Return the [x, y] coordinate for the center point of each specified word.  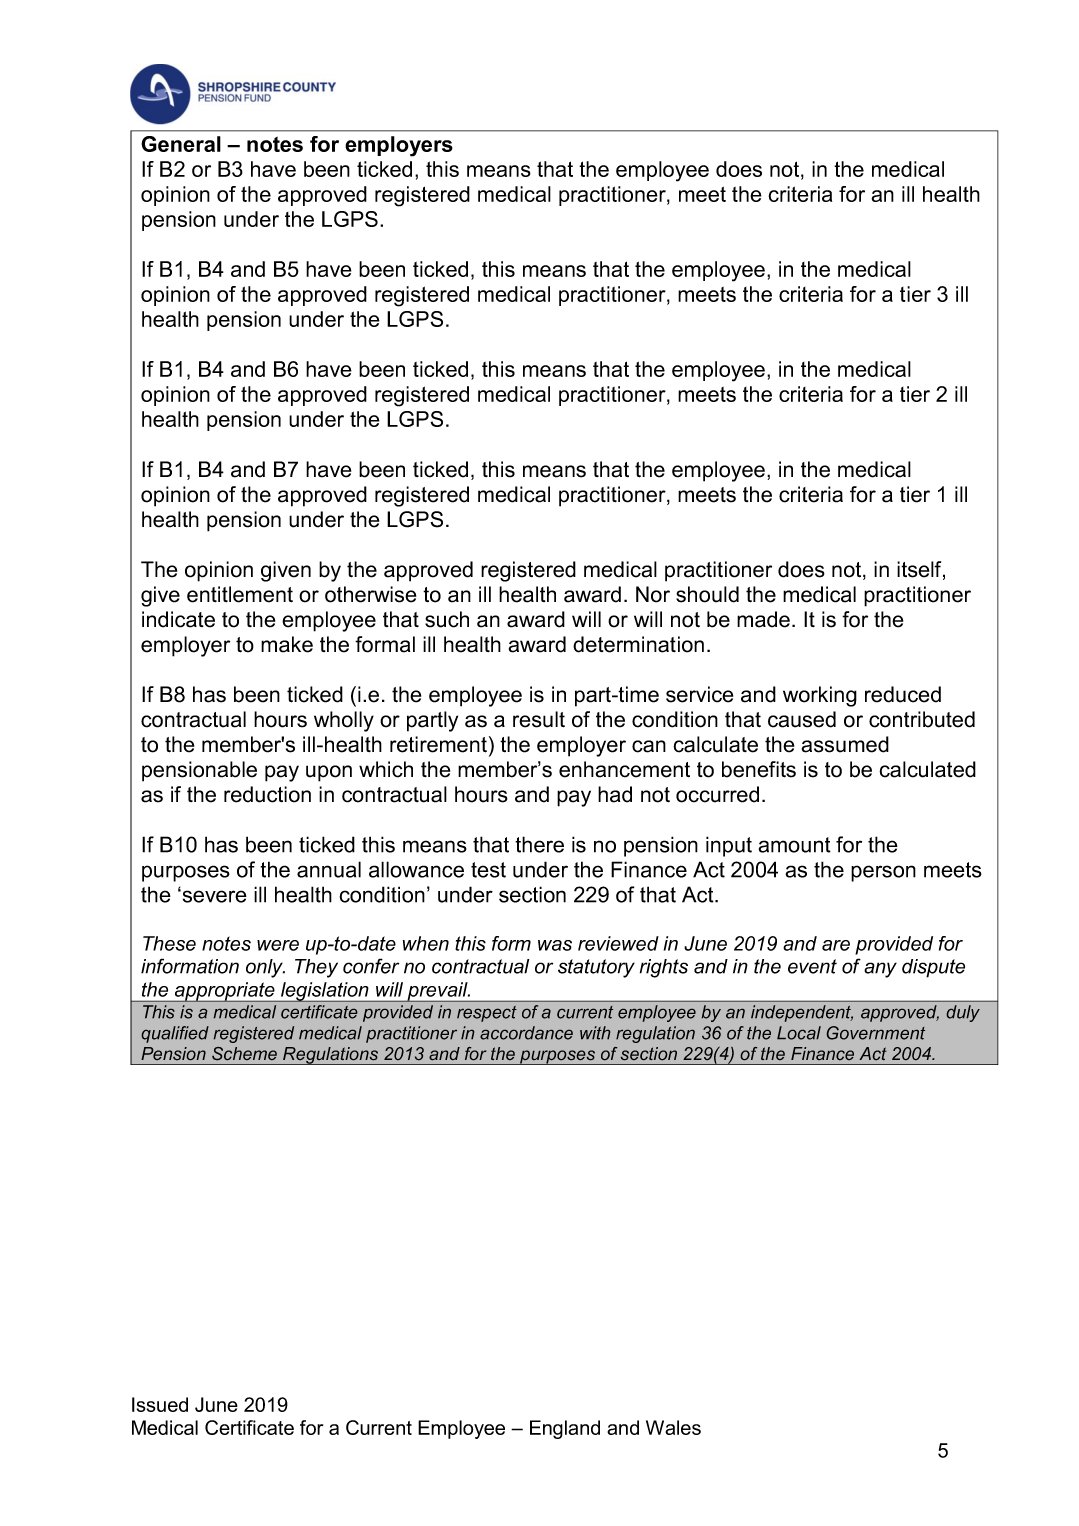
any [880, 970]
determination [638, 644]
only [265, 968]
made [763, 619]
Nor [653, 594]
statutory [596, 968]
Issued [160, 1404]
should [707, 594]
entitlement [240, 594]
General [181, 144]
